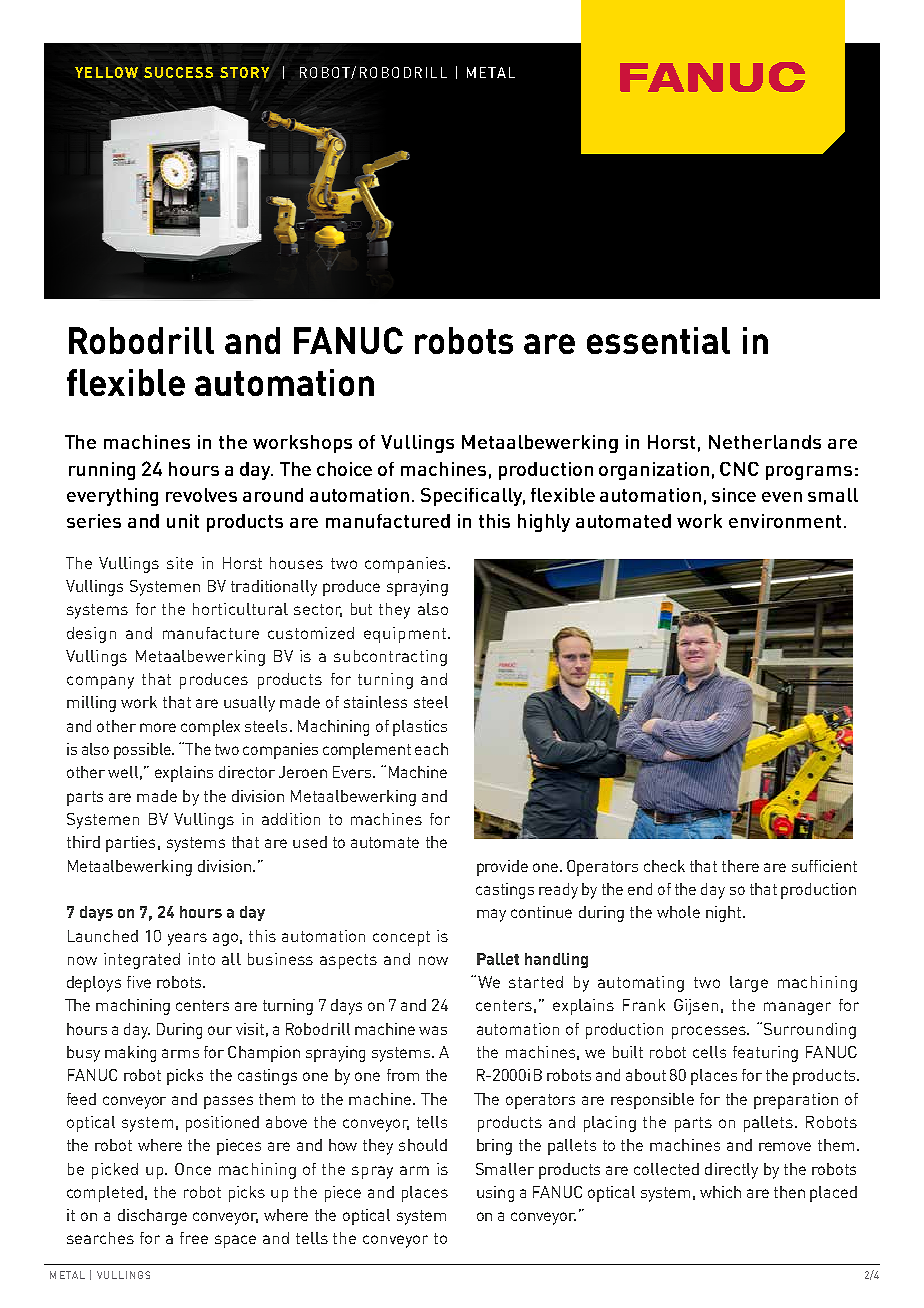  What do you see at coordinates (739, 469) in the image?
I see `CNC` at bounding box center [739, 469].
